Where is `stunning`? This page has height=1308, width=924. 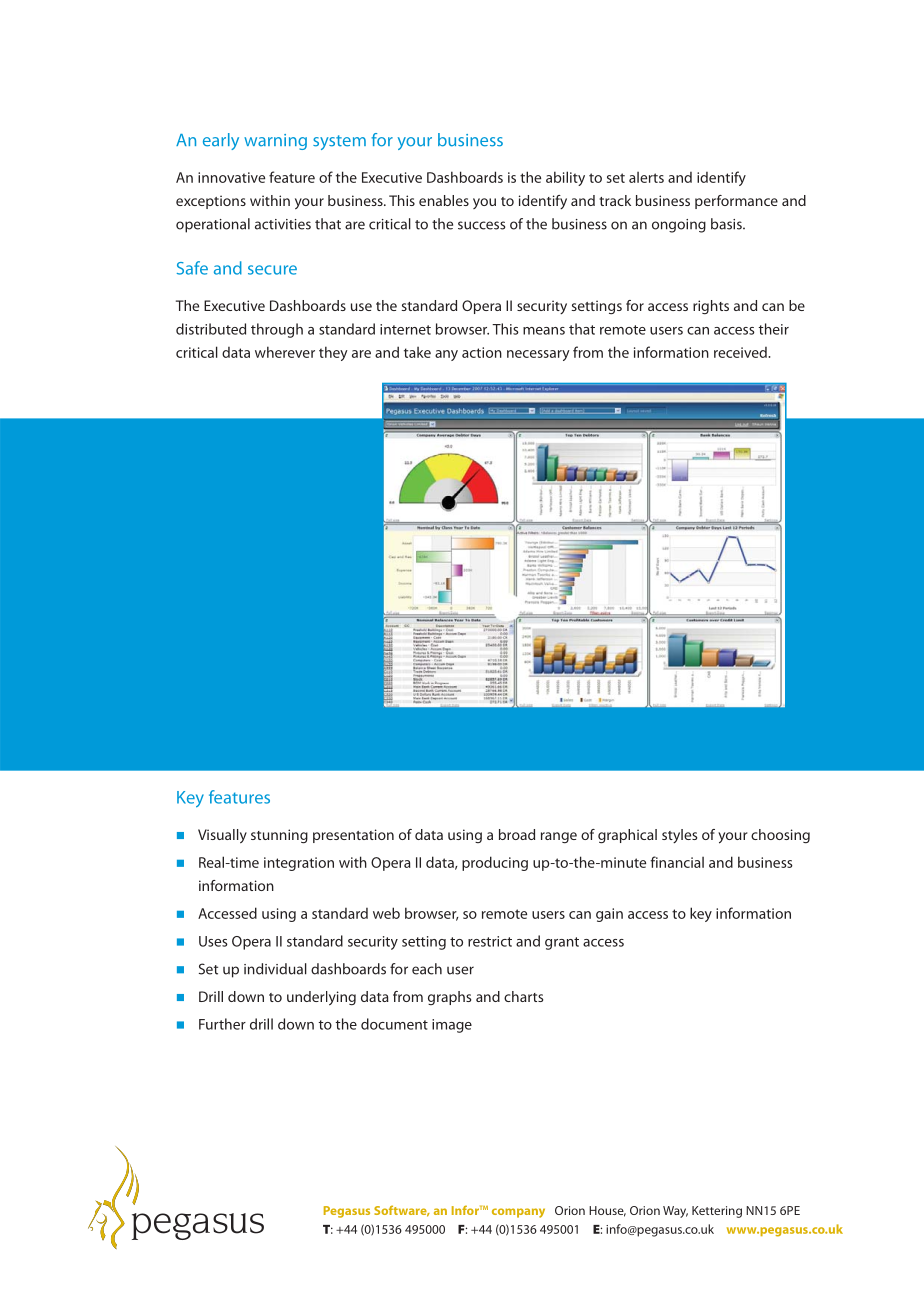
stunning is located at coordinates (279, 836).
